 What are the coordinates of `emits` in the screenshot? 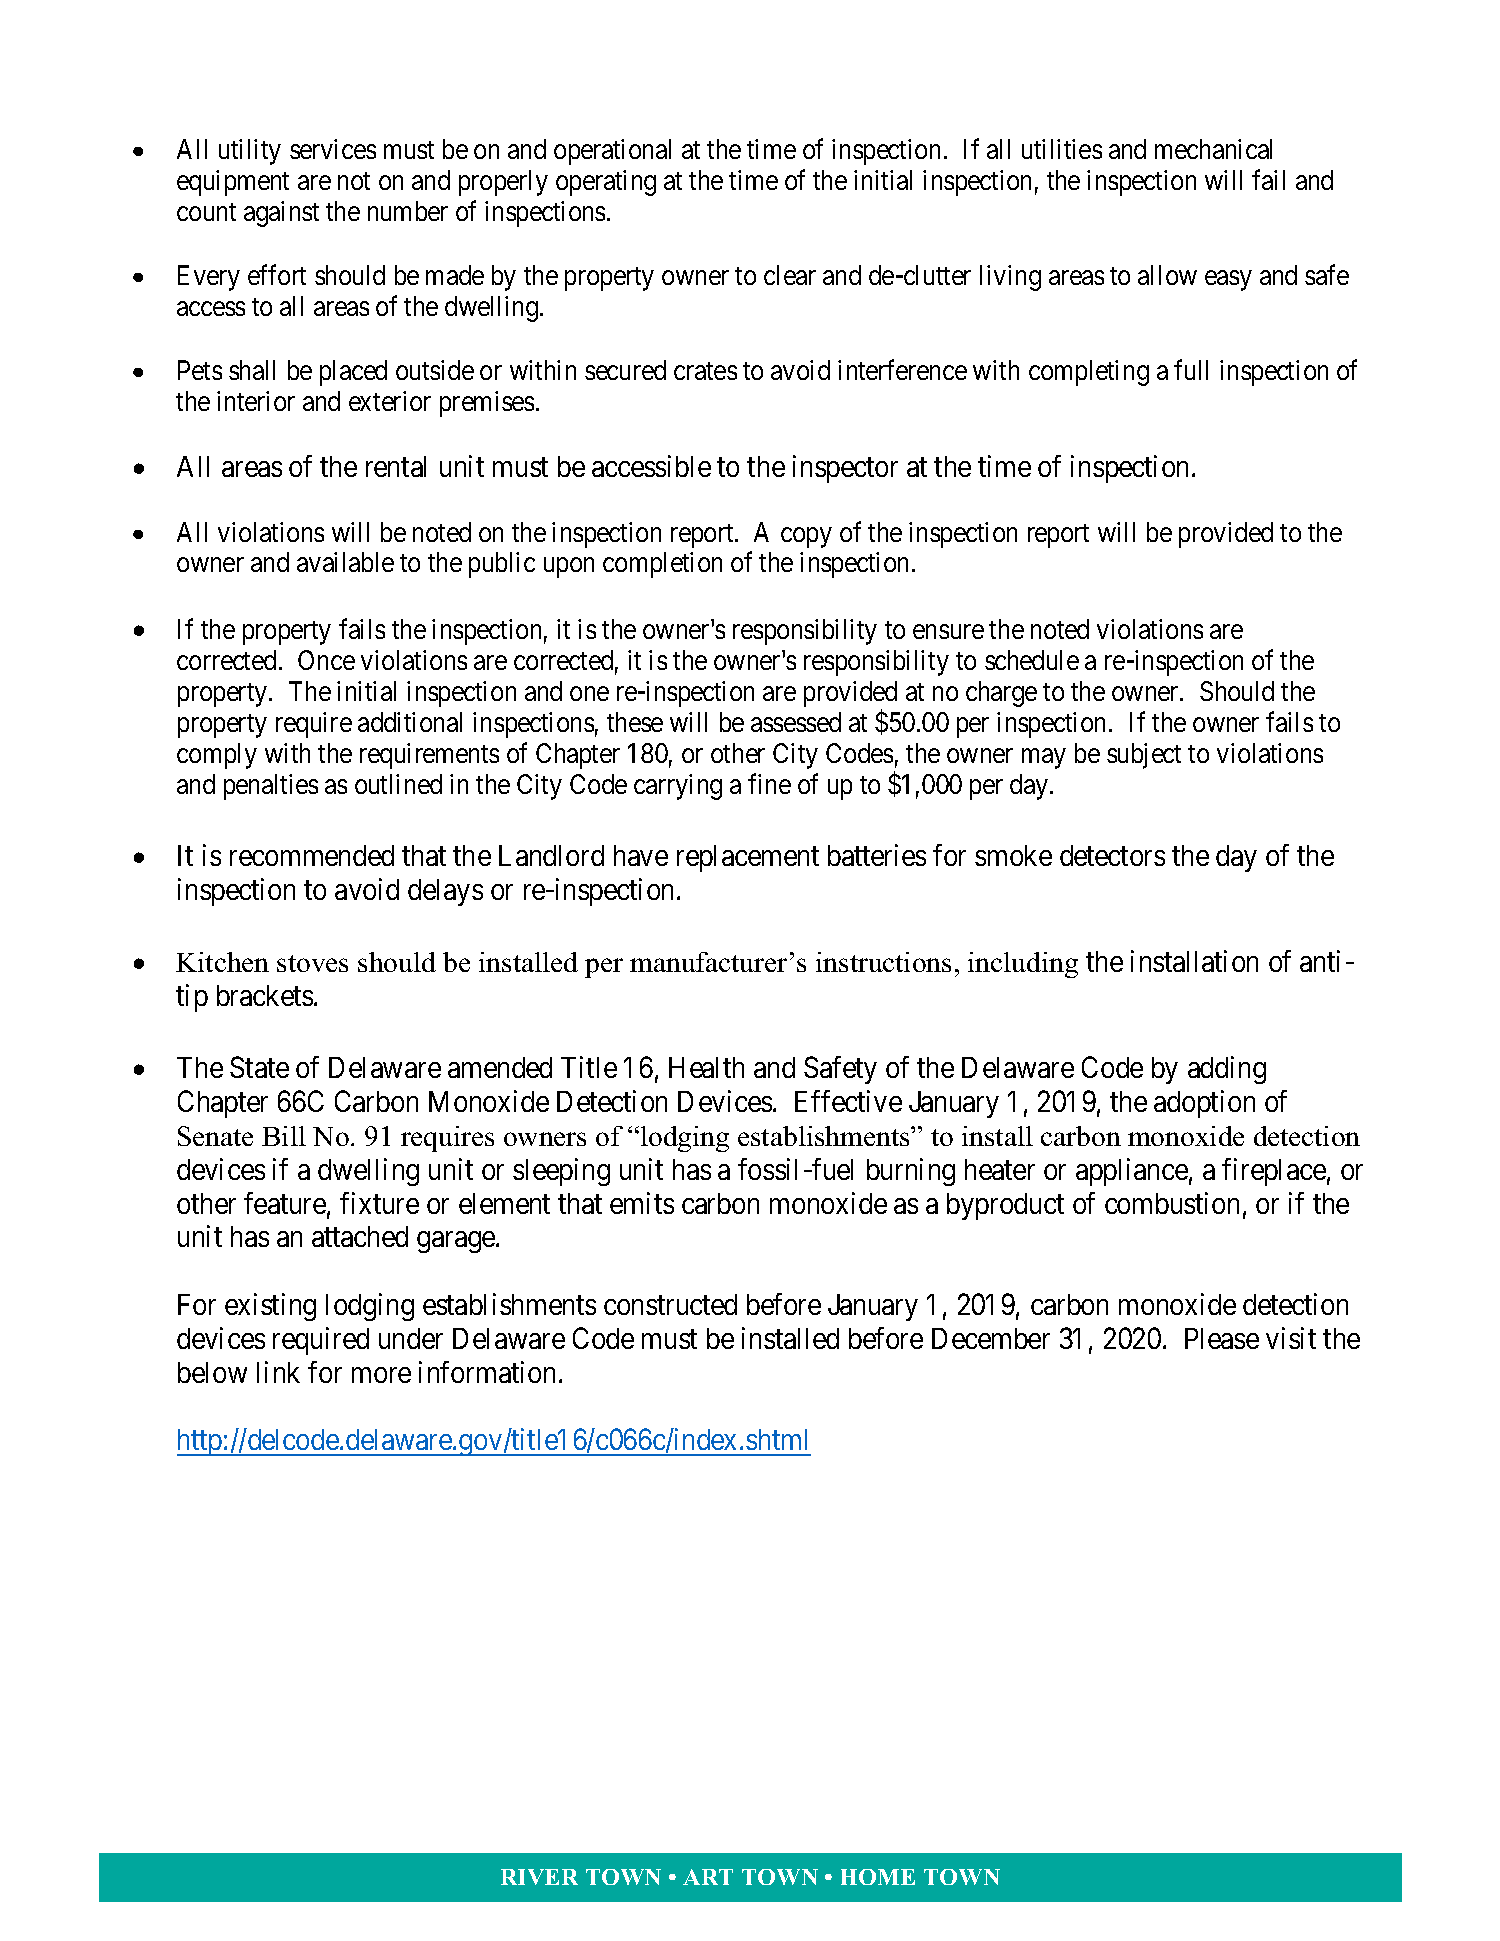 It's located at (642, 1203).
